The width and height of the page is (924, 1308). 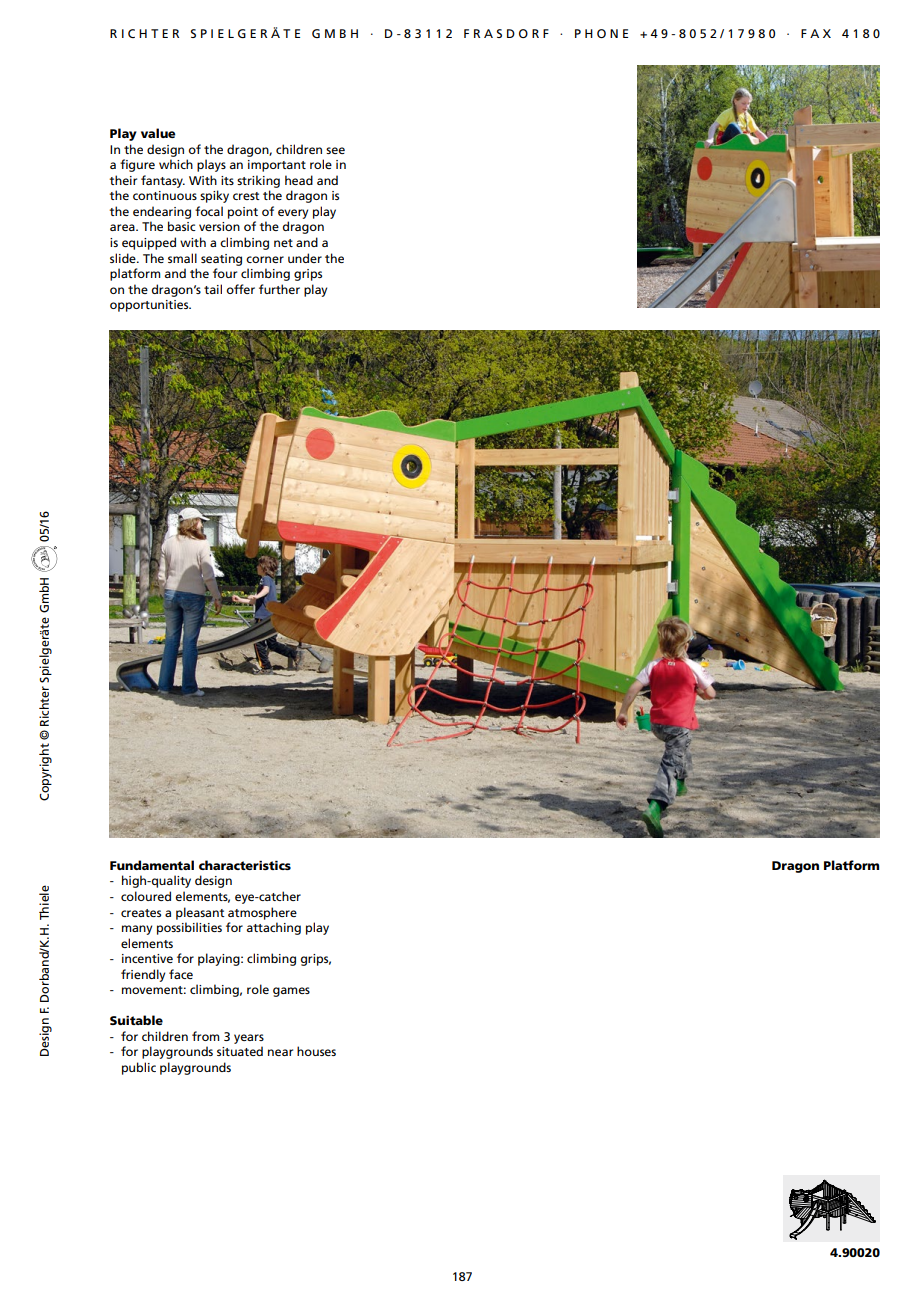 What do you see at coordinates (299, 180) in the page?
I see `head` at bounding box center [299, 180].
